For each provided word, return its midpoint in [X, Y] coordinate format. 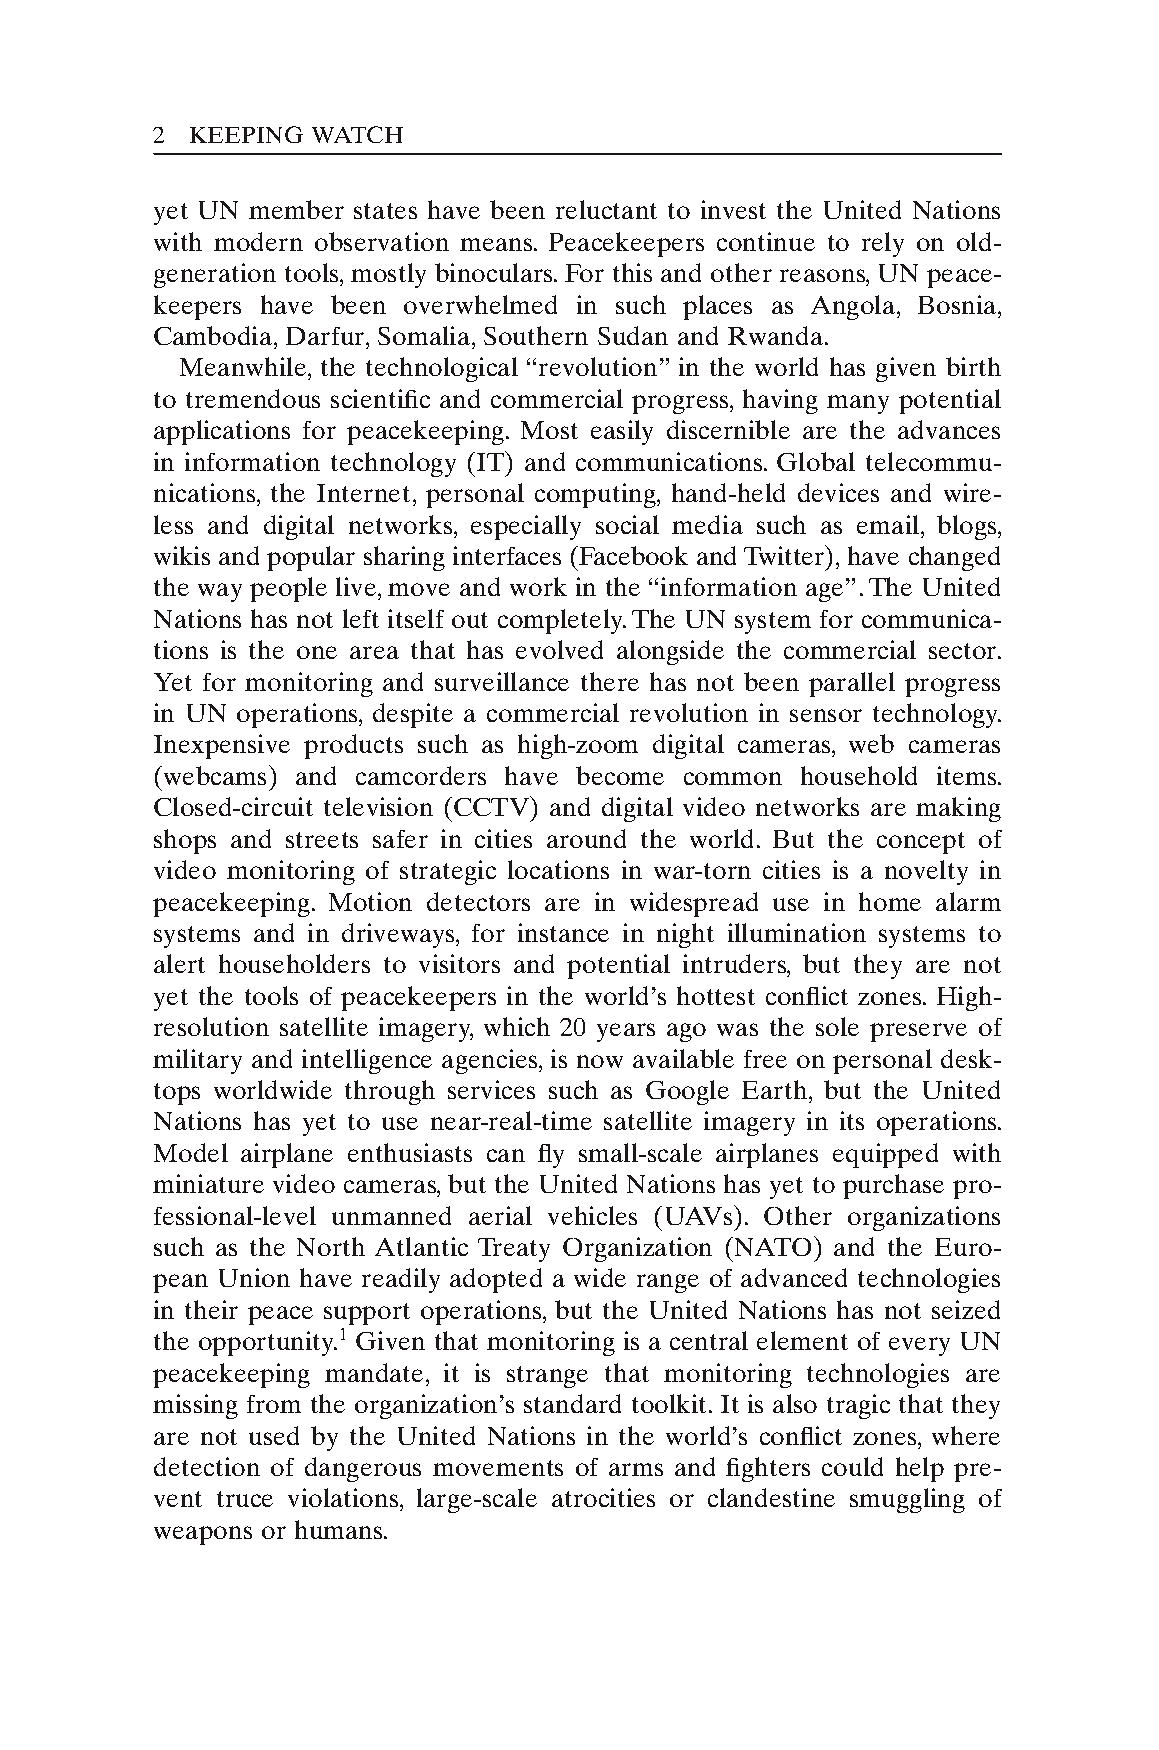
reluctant [606, 209]
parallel [852, 684]
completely [562, 621]
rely [883, 244]
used [274, 1435]
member [296, 209]
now [600, 1061]
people [288, 589]
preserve [918, 1032]
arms [636, 1469]
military [197, 1061]
